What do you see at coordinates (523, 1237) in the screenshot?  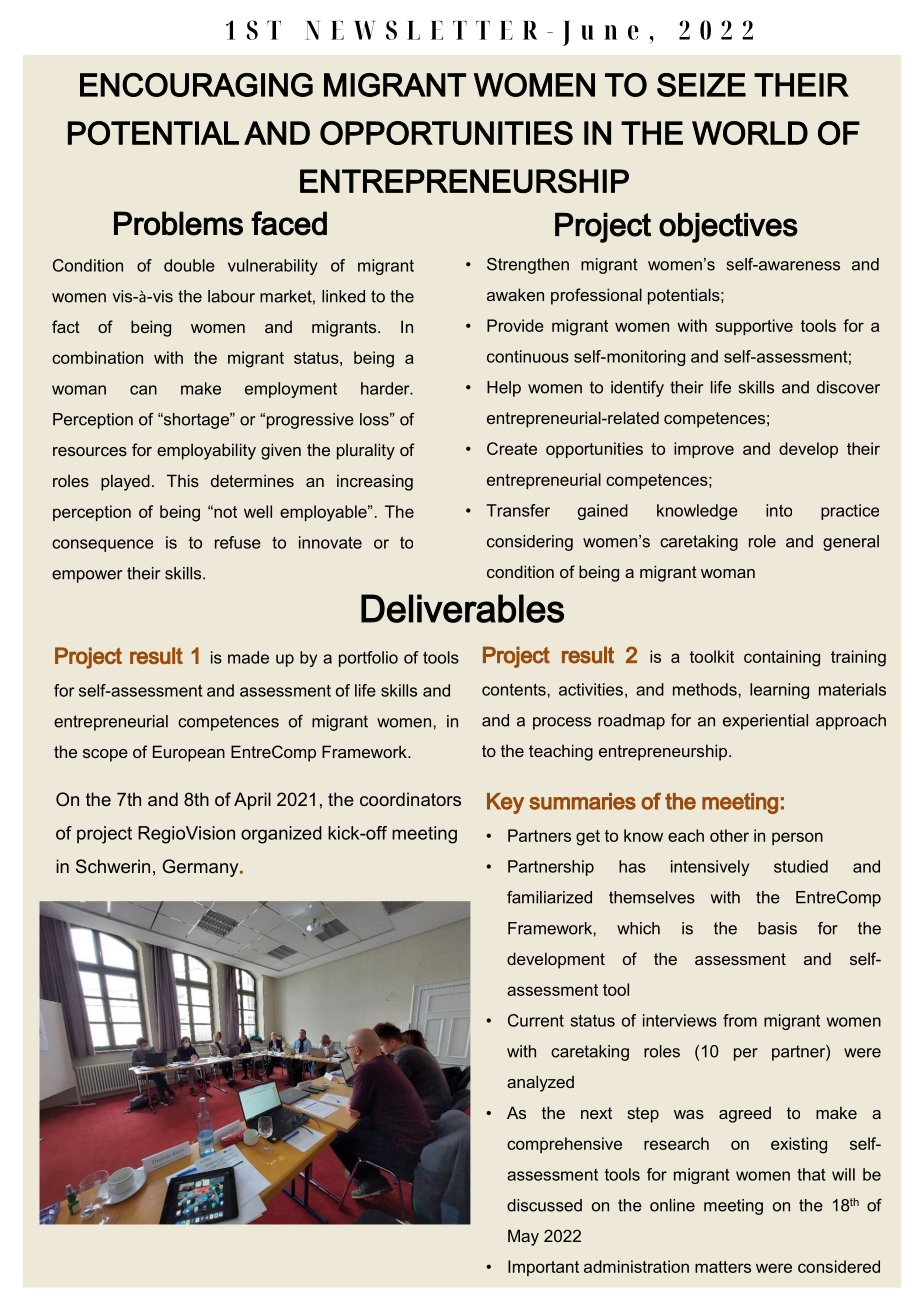 I see `May` at bounding box center [523, 1237].
